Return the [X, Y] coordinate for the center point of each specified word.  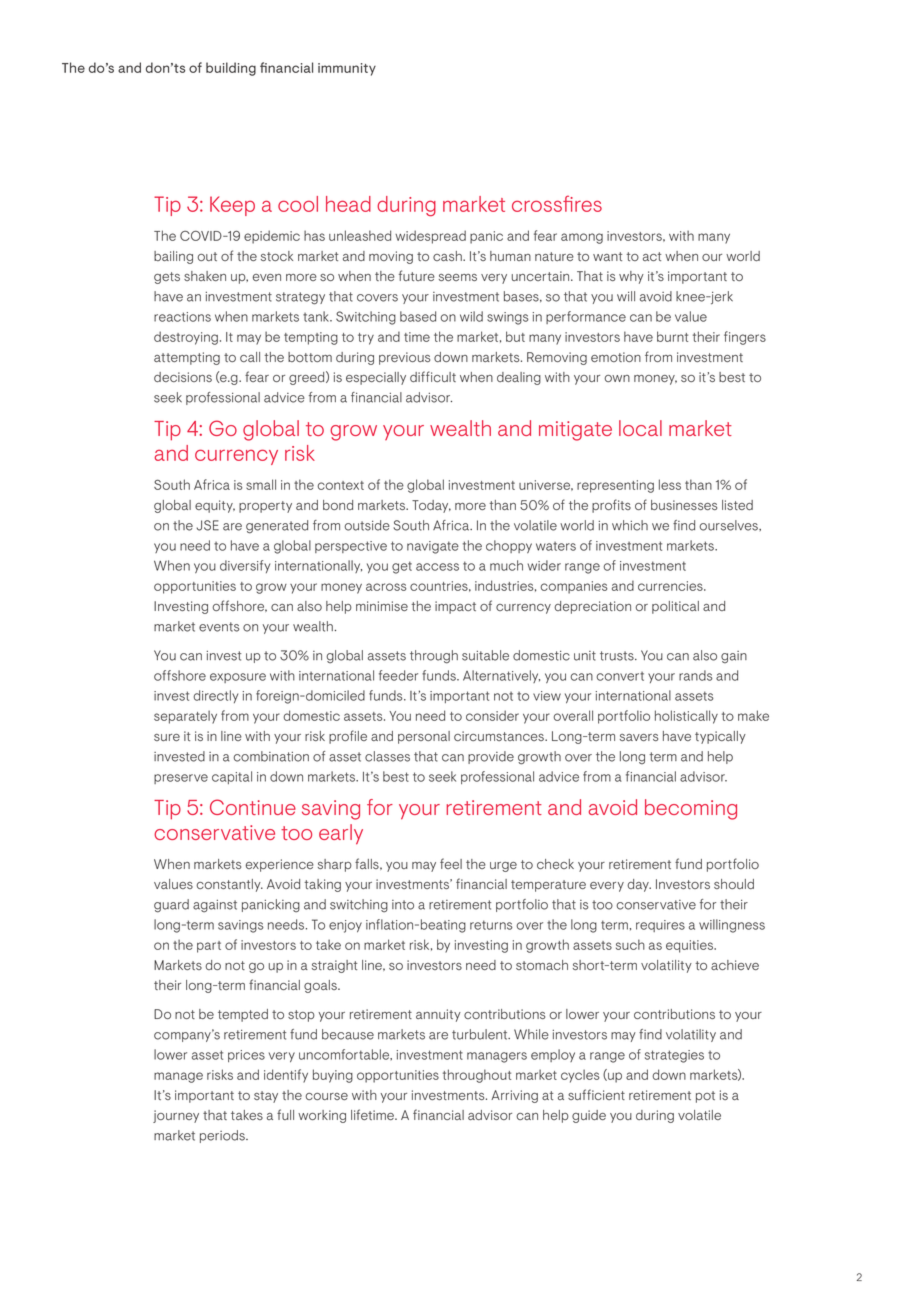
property [265, 507]
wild [471, 316]
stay [266, 1097]
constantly [229, 885]
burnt [672, 336]
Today [431, 506]
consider [492, 715]
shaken [205, 276]
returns [491, 925]
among [582, 238]
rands [696, 675]
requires [660, 926]
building [231, 69]
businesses [684, 505]
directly [216, 696]
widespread [430, 237]
